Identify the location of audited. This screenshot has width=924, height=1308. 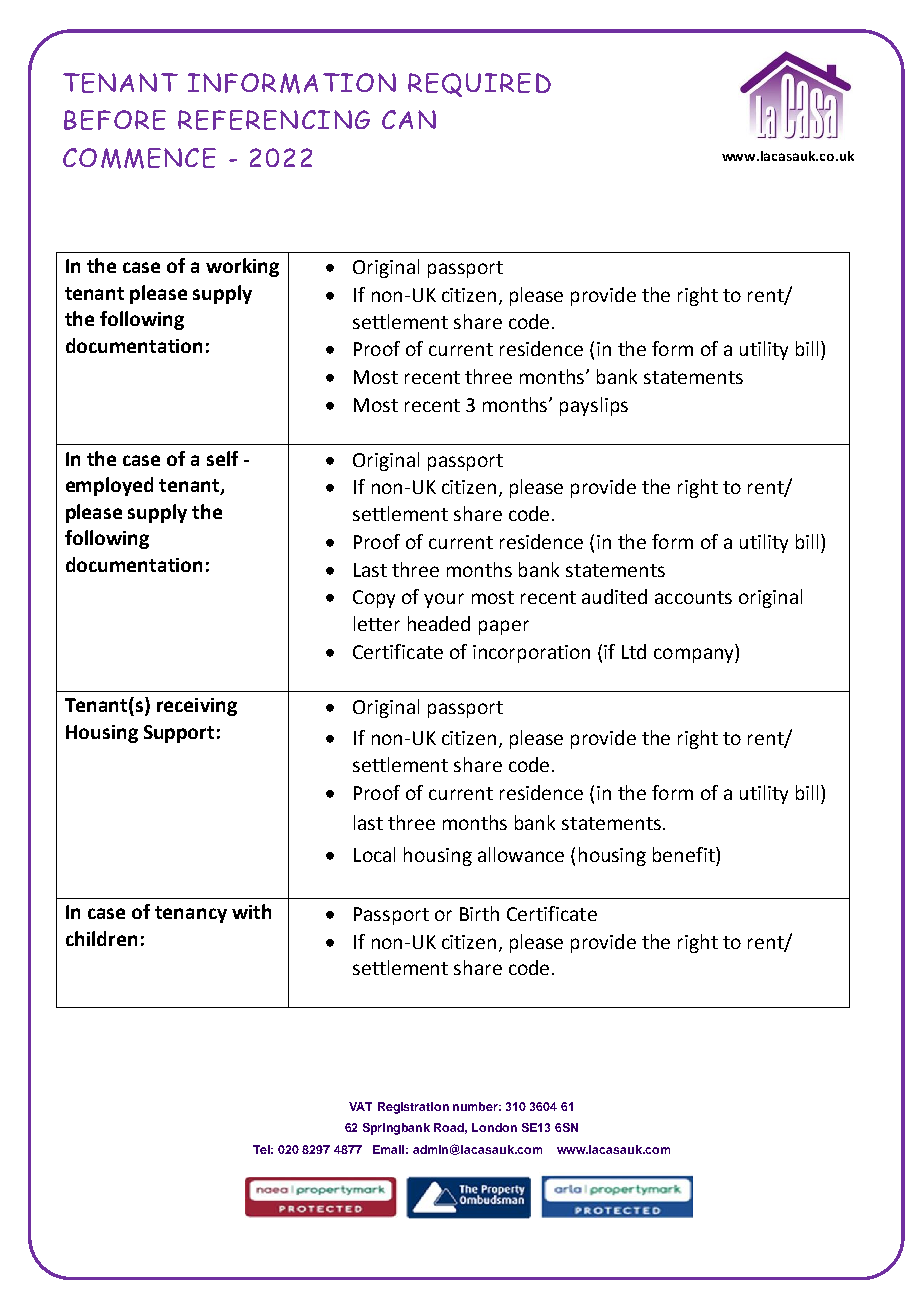
(614, 596).
